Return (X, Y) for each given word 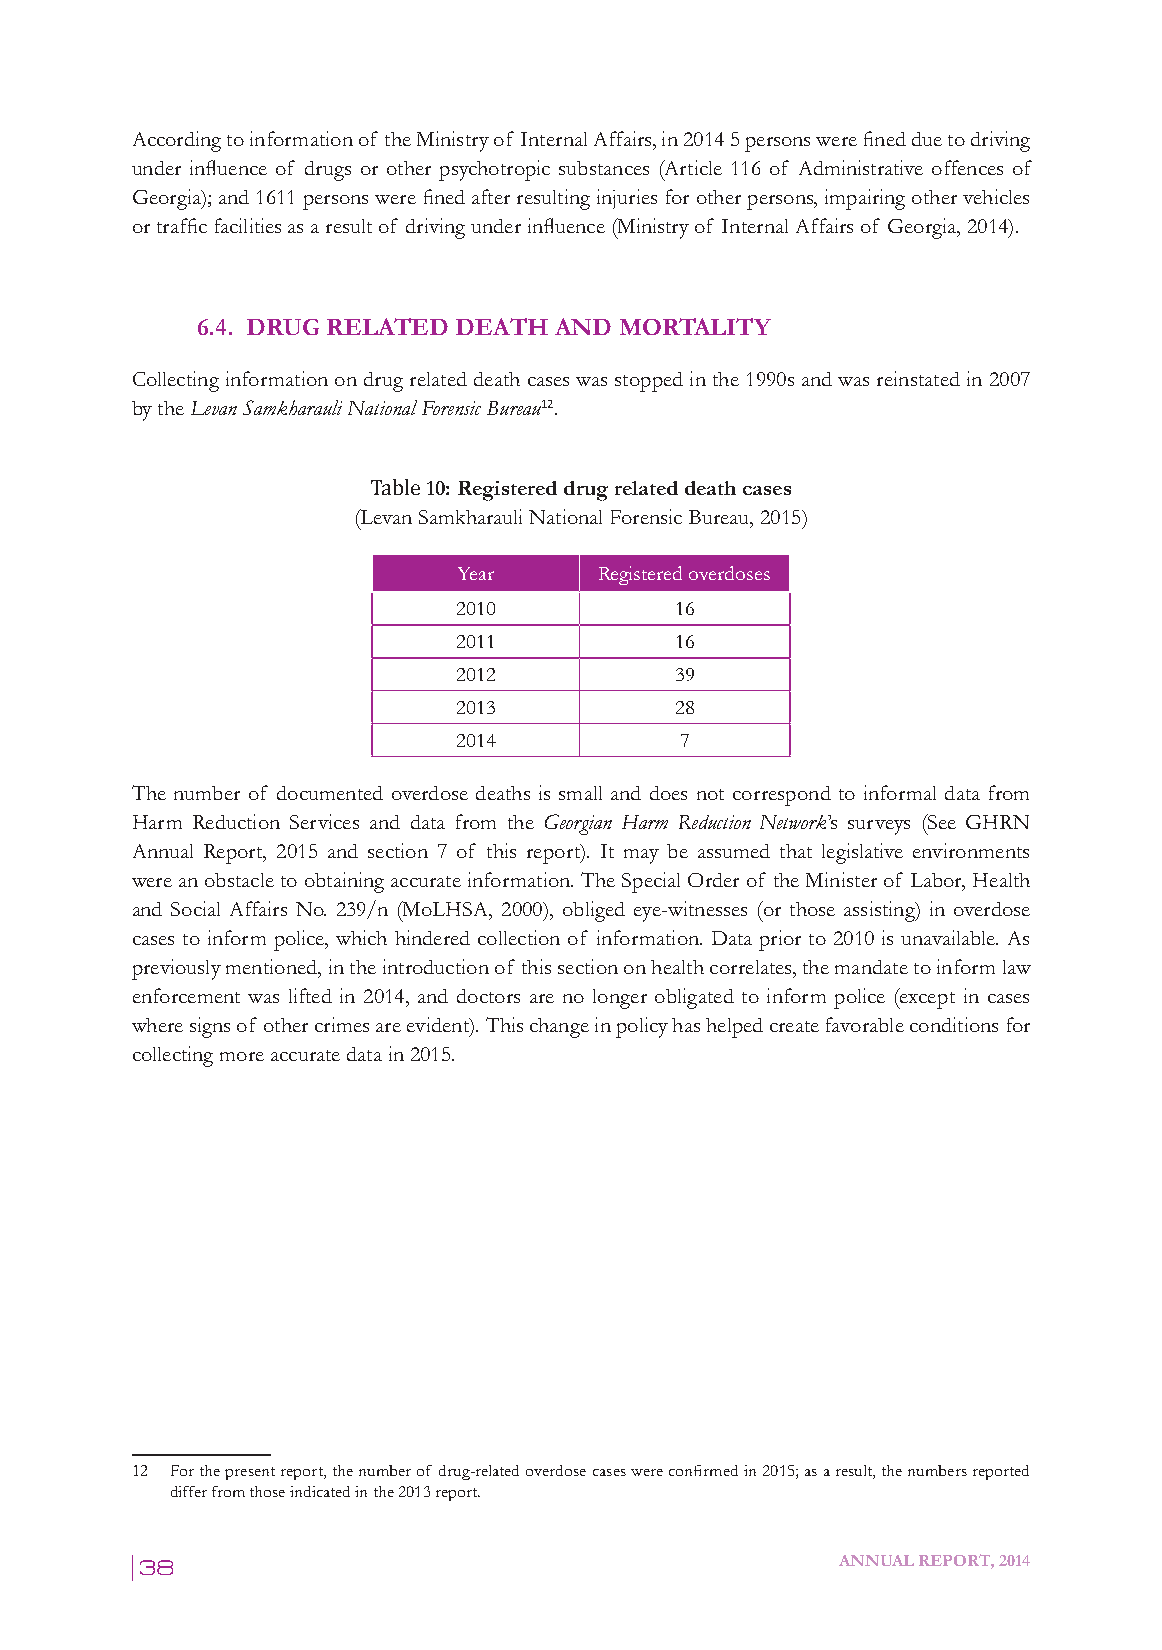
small (580, 793)
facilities (248, 225)
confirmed (703, 1470)
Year (476, 573)
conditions (954, 1024)
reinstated (918, 378)
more (242, 1056)
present (250, 1473)
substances (604, 168)
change (559, 1028)
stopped (649, 382)
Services (324, 821)
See (940, 823)
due (927, 139)
